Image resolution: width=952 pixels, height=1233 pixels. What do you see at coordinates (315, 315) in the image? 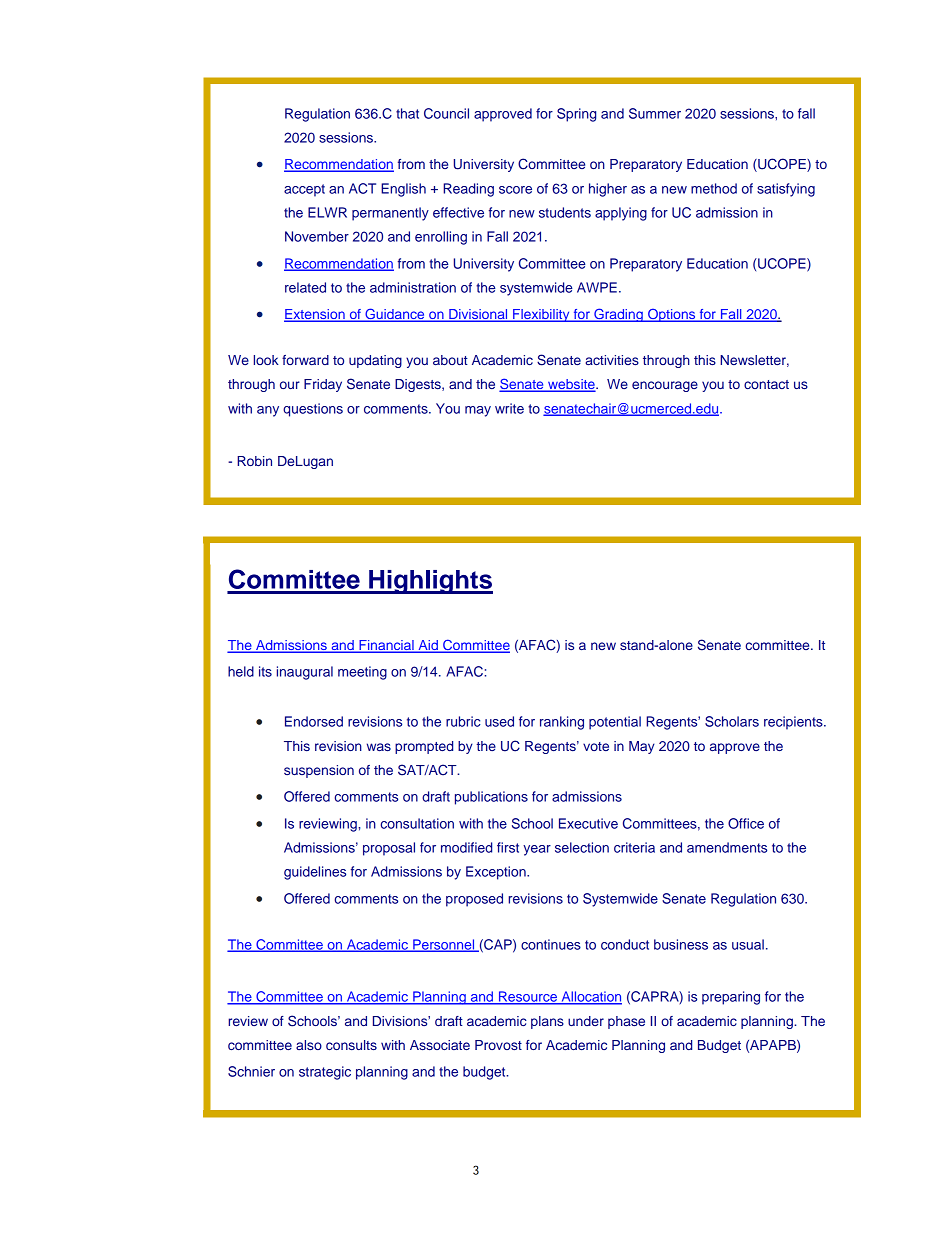
I see `Extension` at bounding box center [315, 315].
